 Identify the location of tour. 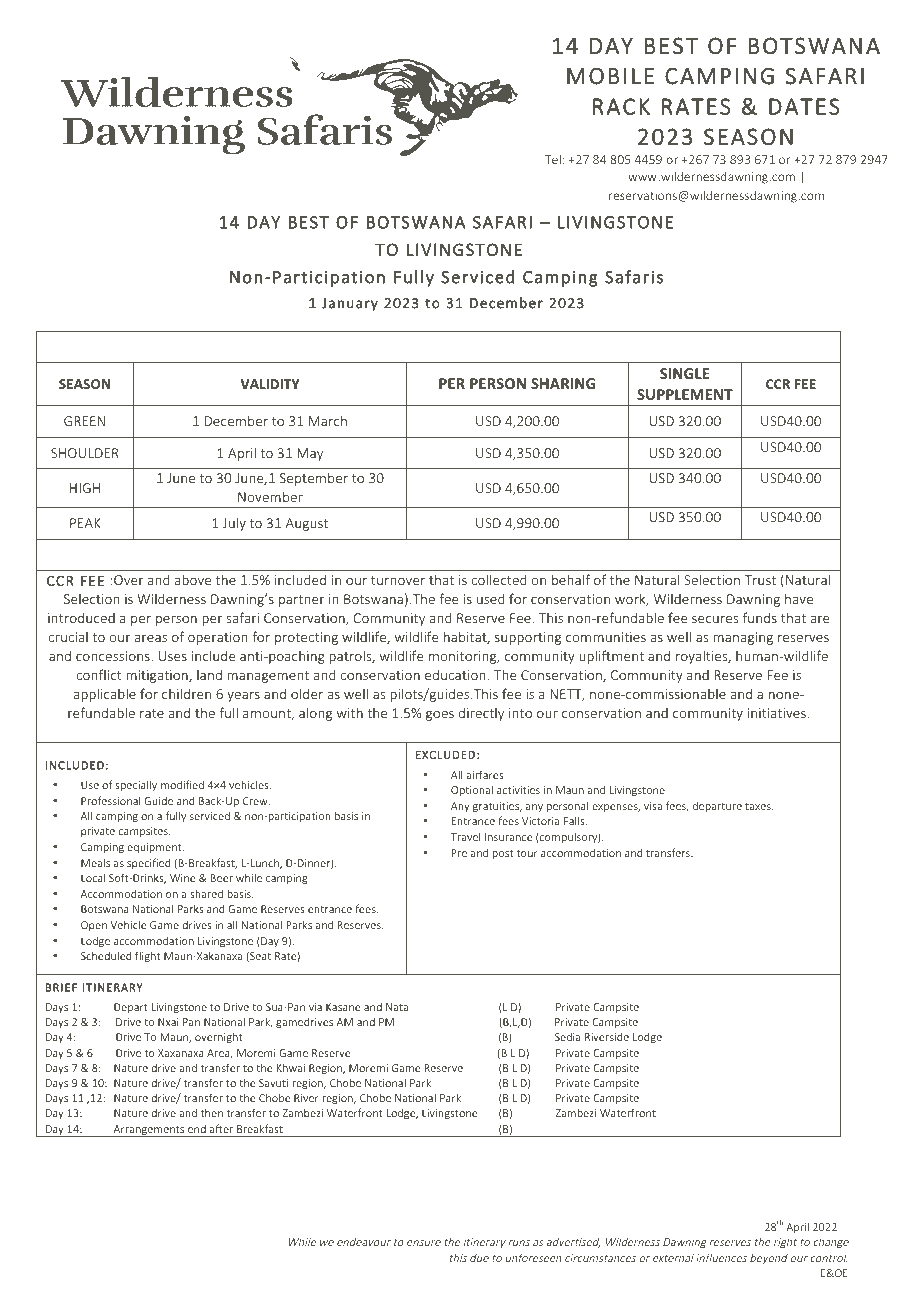
(527, 853).
